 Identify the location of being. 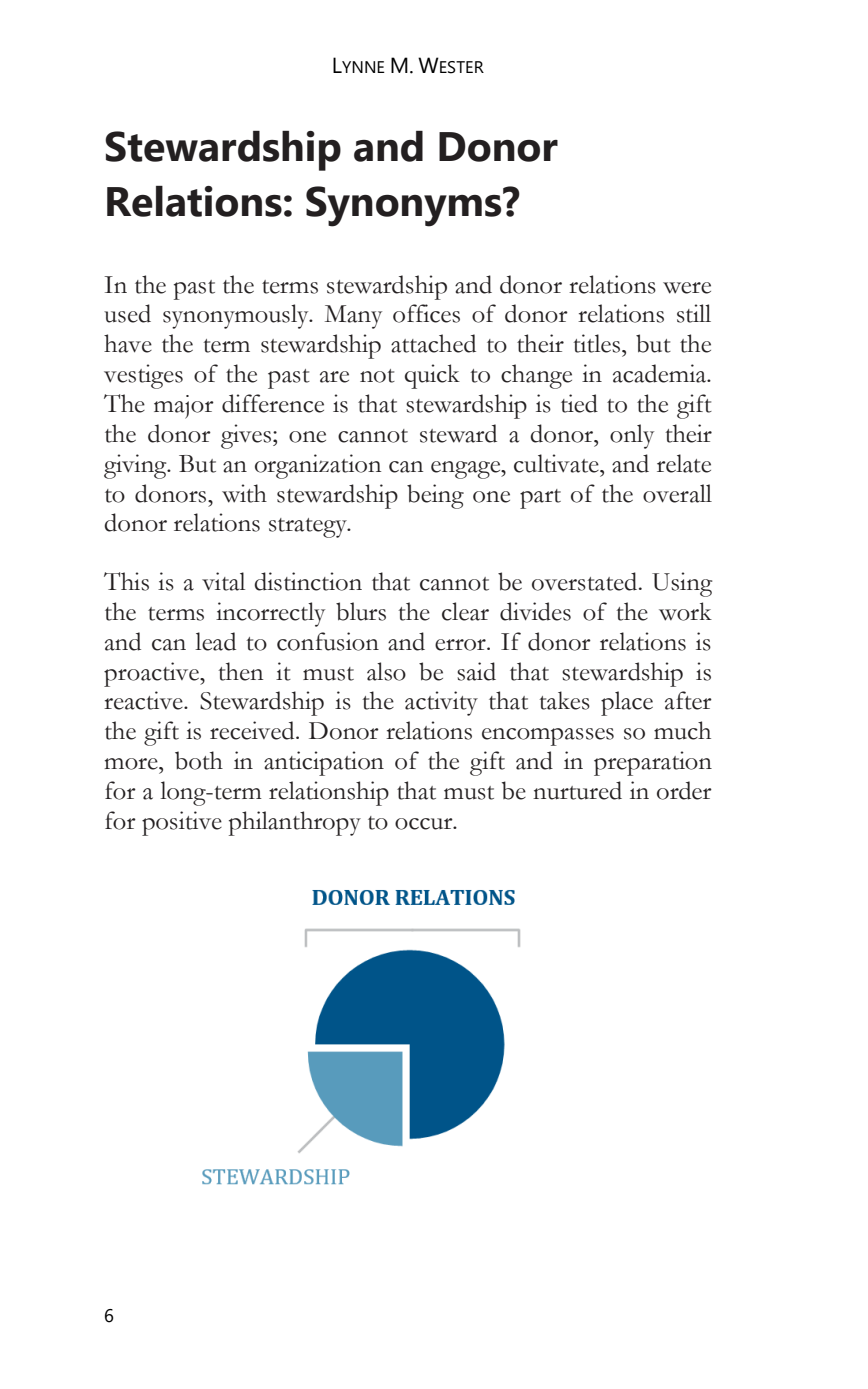
(435, 496).
